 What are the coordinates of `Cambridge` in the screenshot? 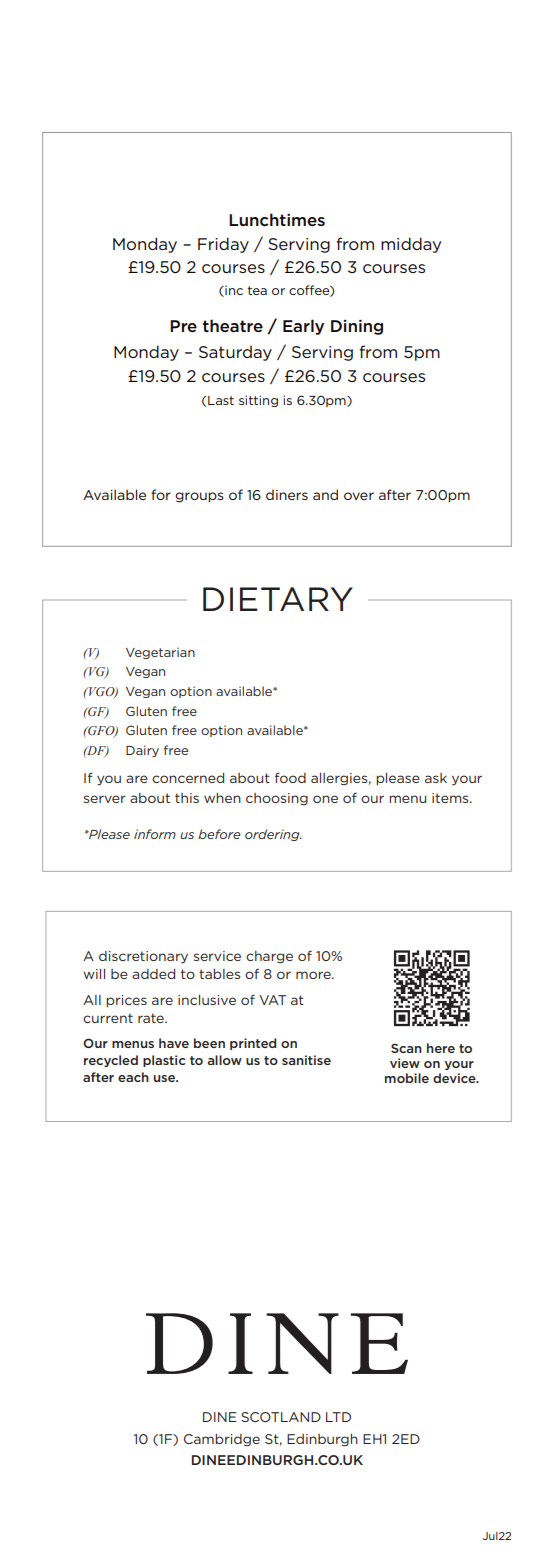 It's located at (222, 1440).
